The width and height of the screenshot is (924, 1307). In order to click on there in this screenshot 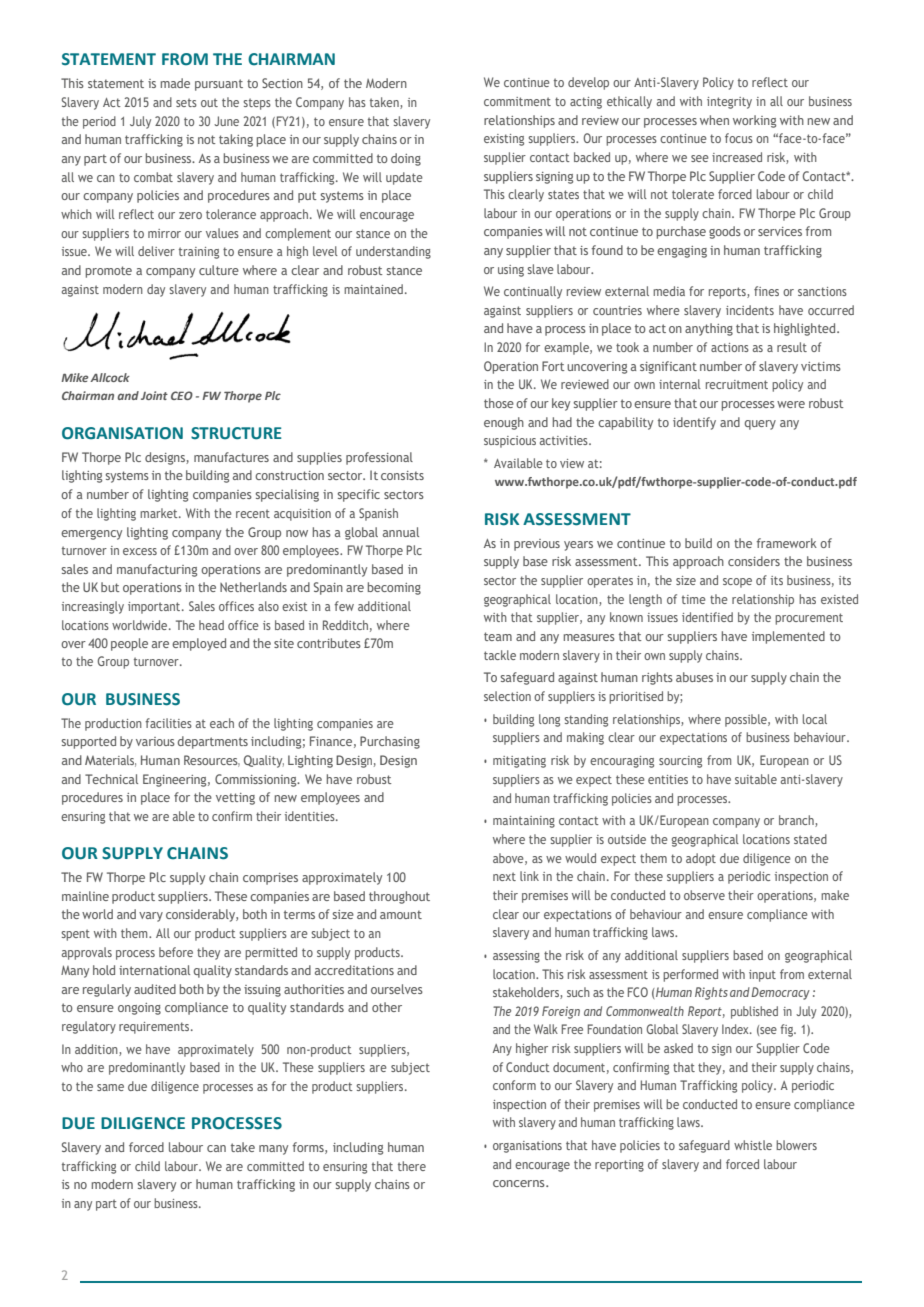, I will do `click(412, 1166)`.
